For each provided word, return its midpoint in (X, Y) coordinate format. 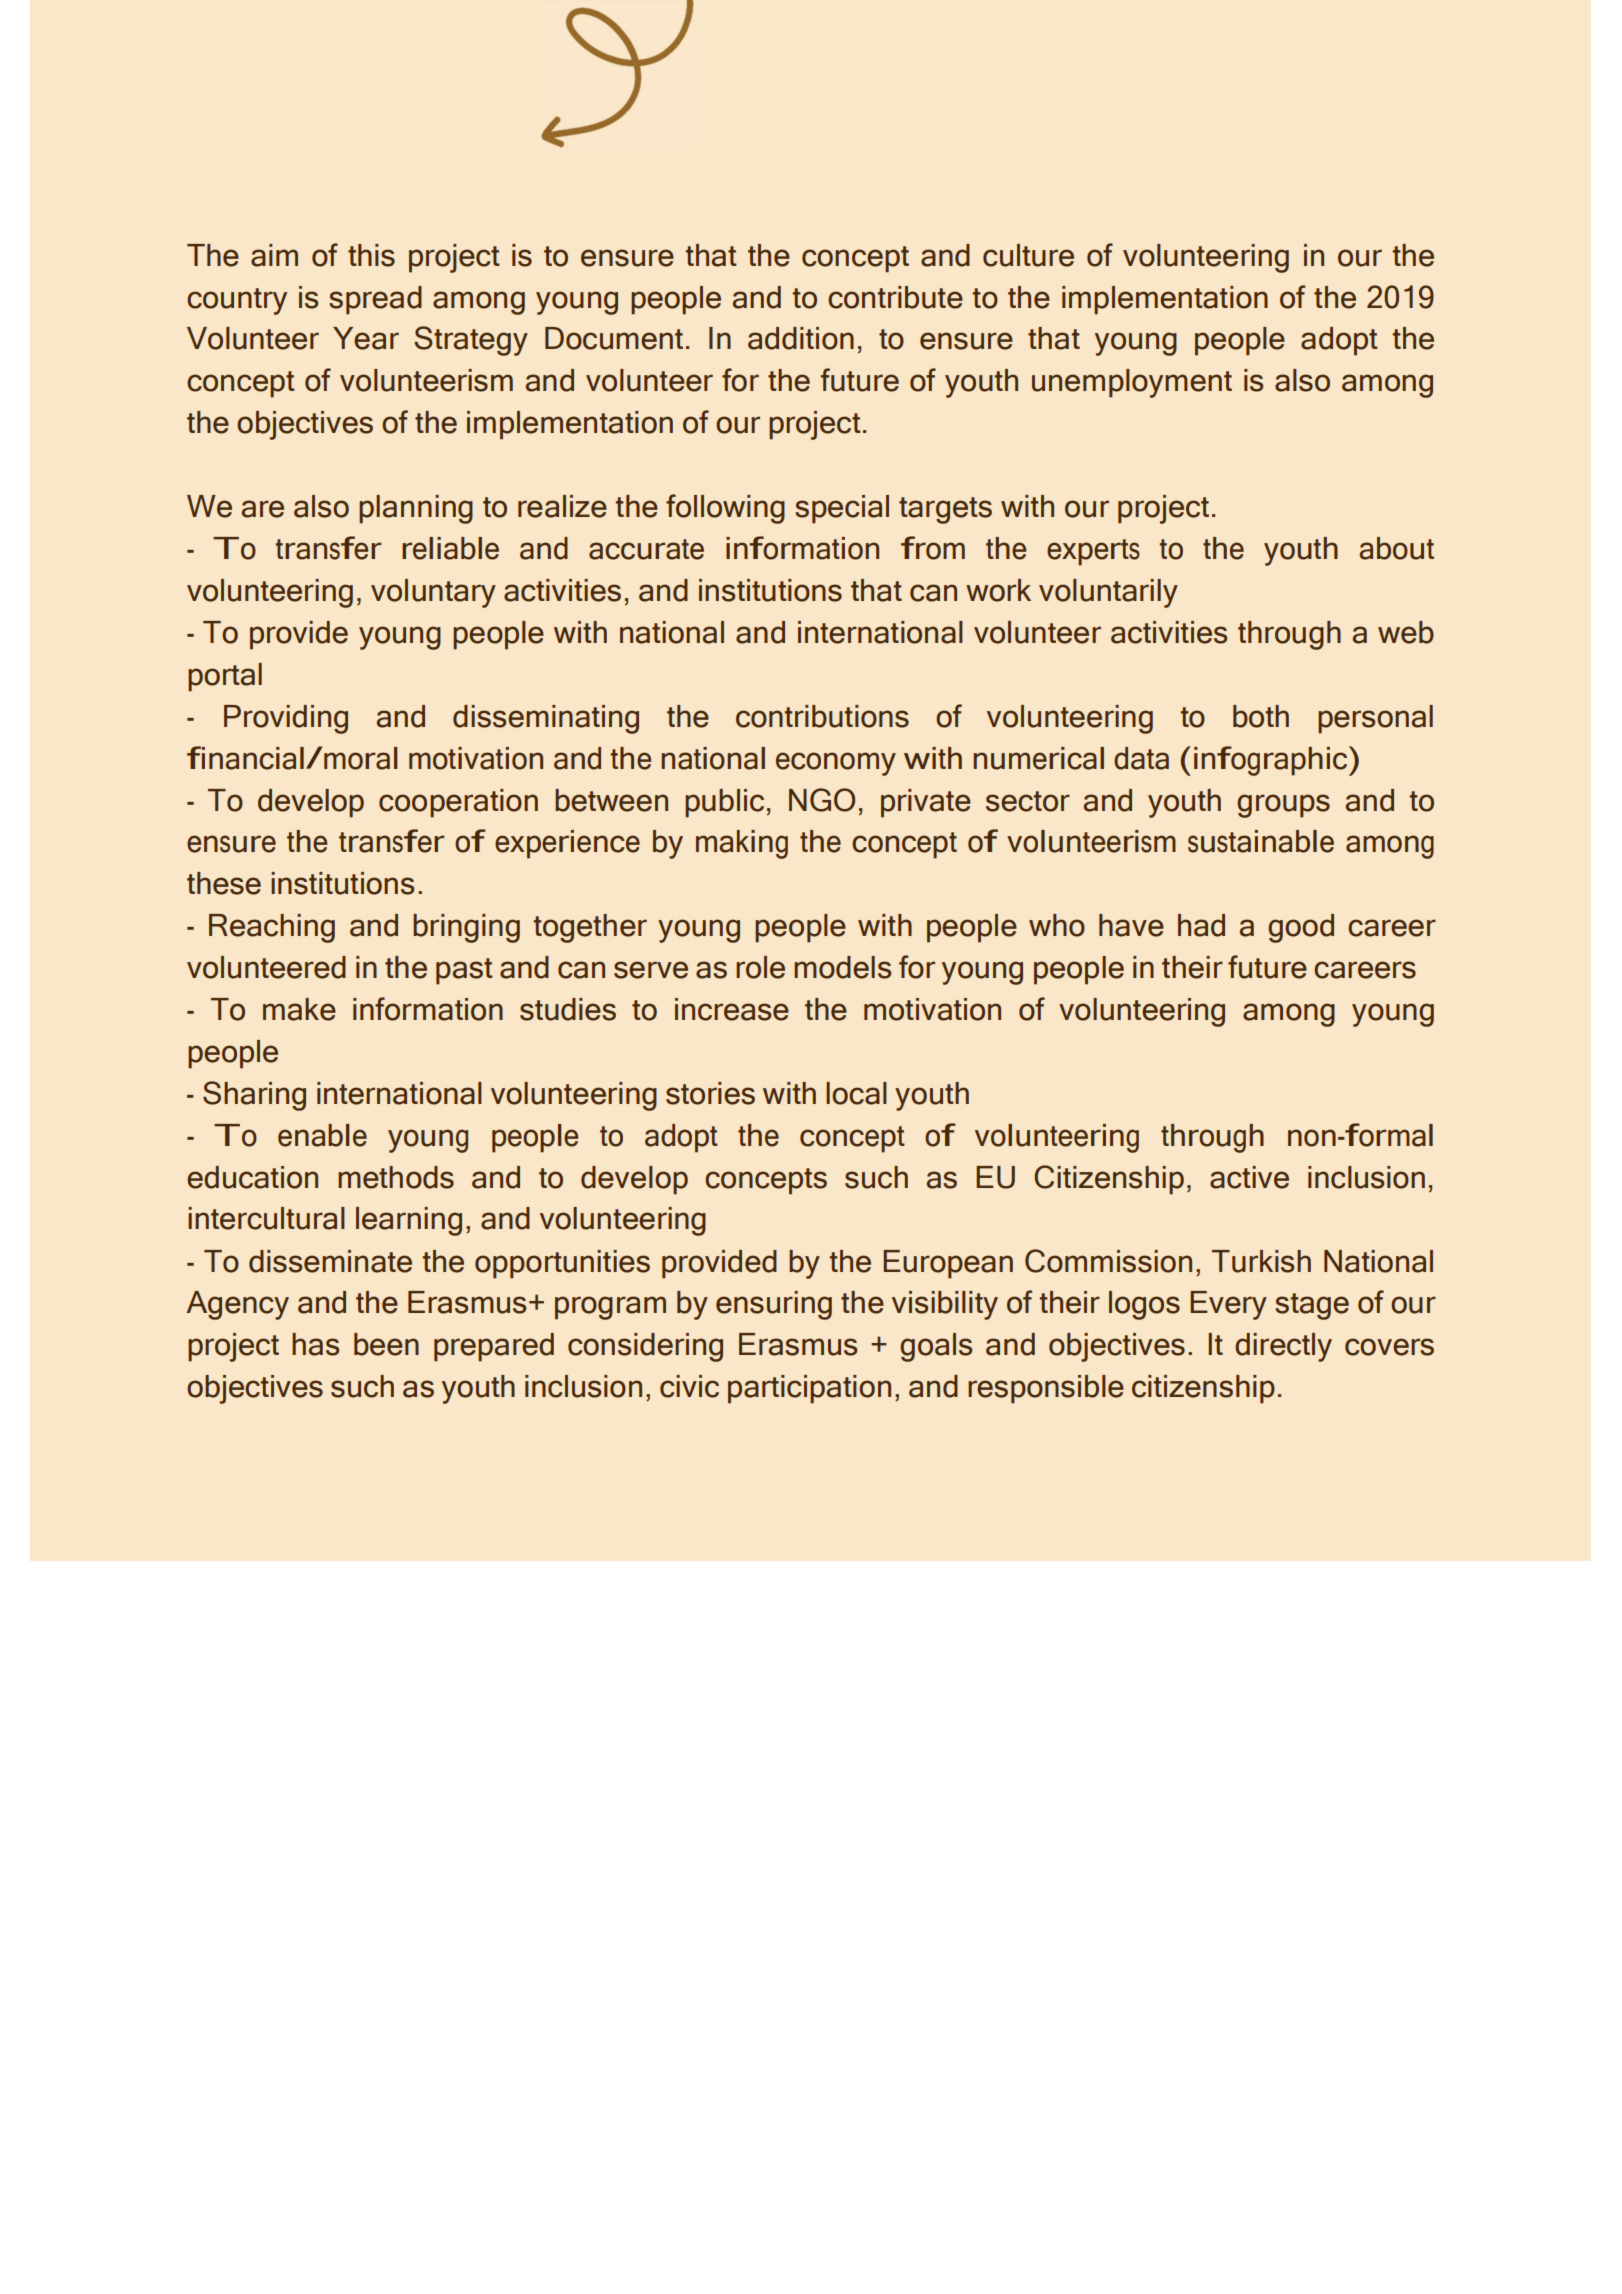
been (386, 1344)
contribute (895, 297)
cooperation (458, 803)
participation (809, 1389)
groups (1283, 806)
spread (375, 300)
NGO (822, 800)
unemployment (1132, 383)
